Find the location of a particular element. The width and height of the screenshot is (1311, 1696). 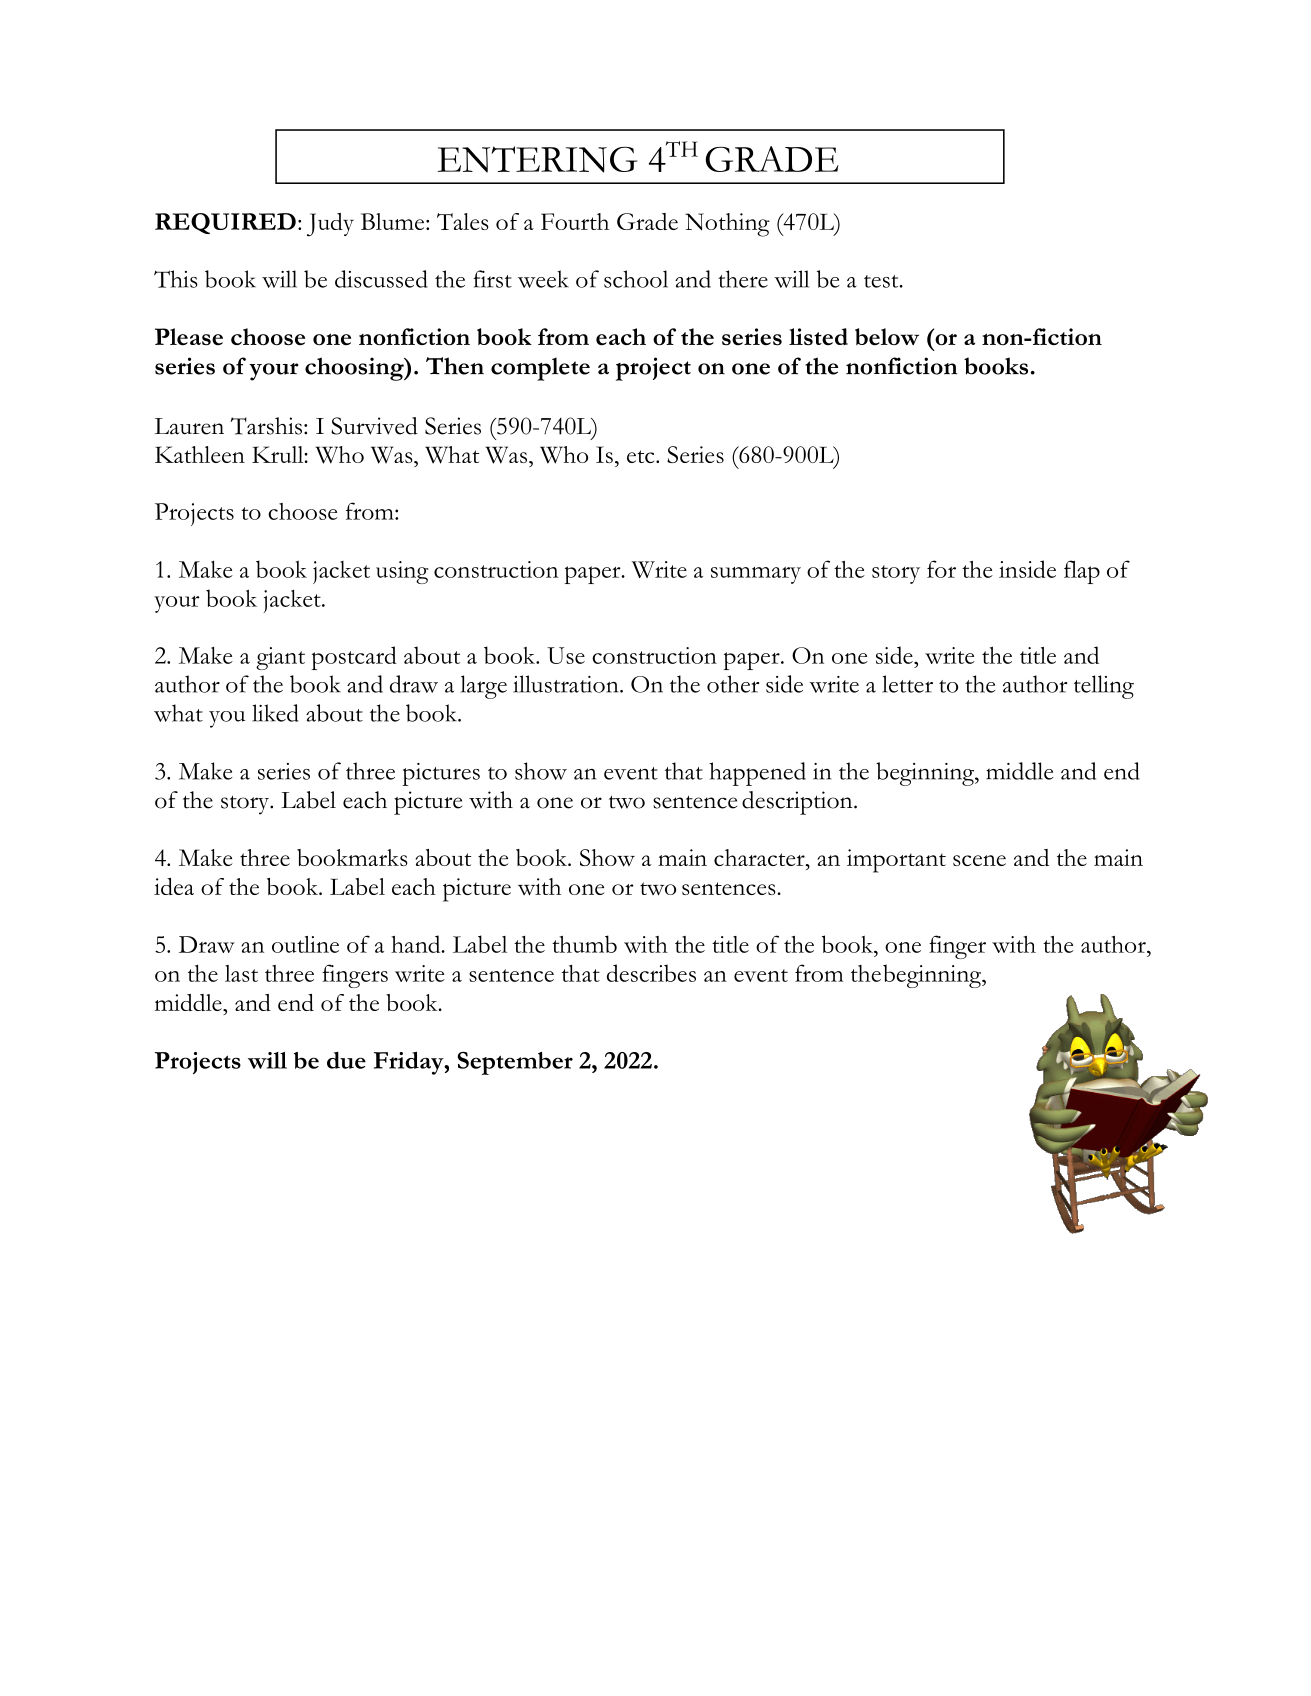

Fourth is located at coordinates (575, 221).
